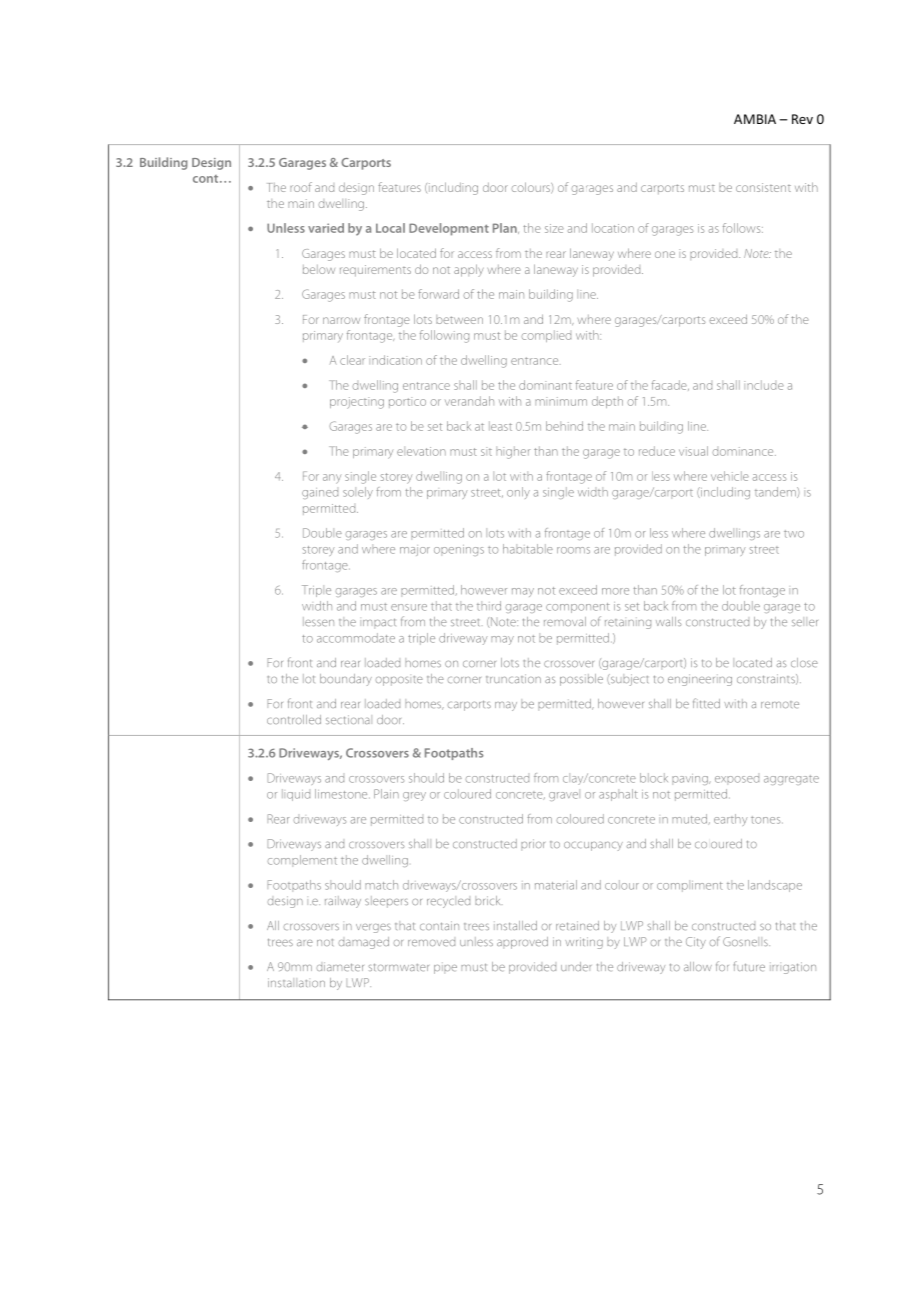  I want to click on habitable, so click(528, 549).
